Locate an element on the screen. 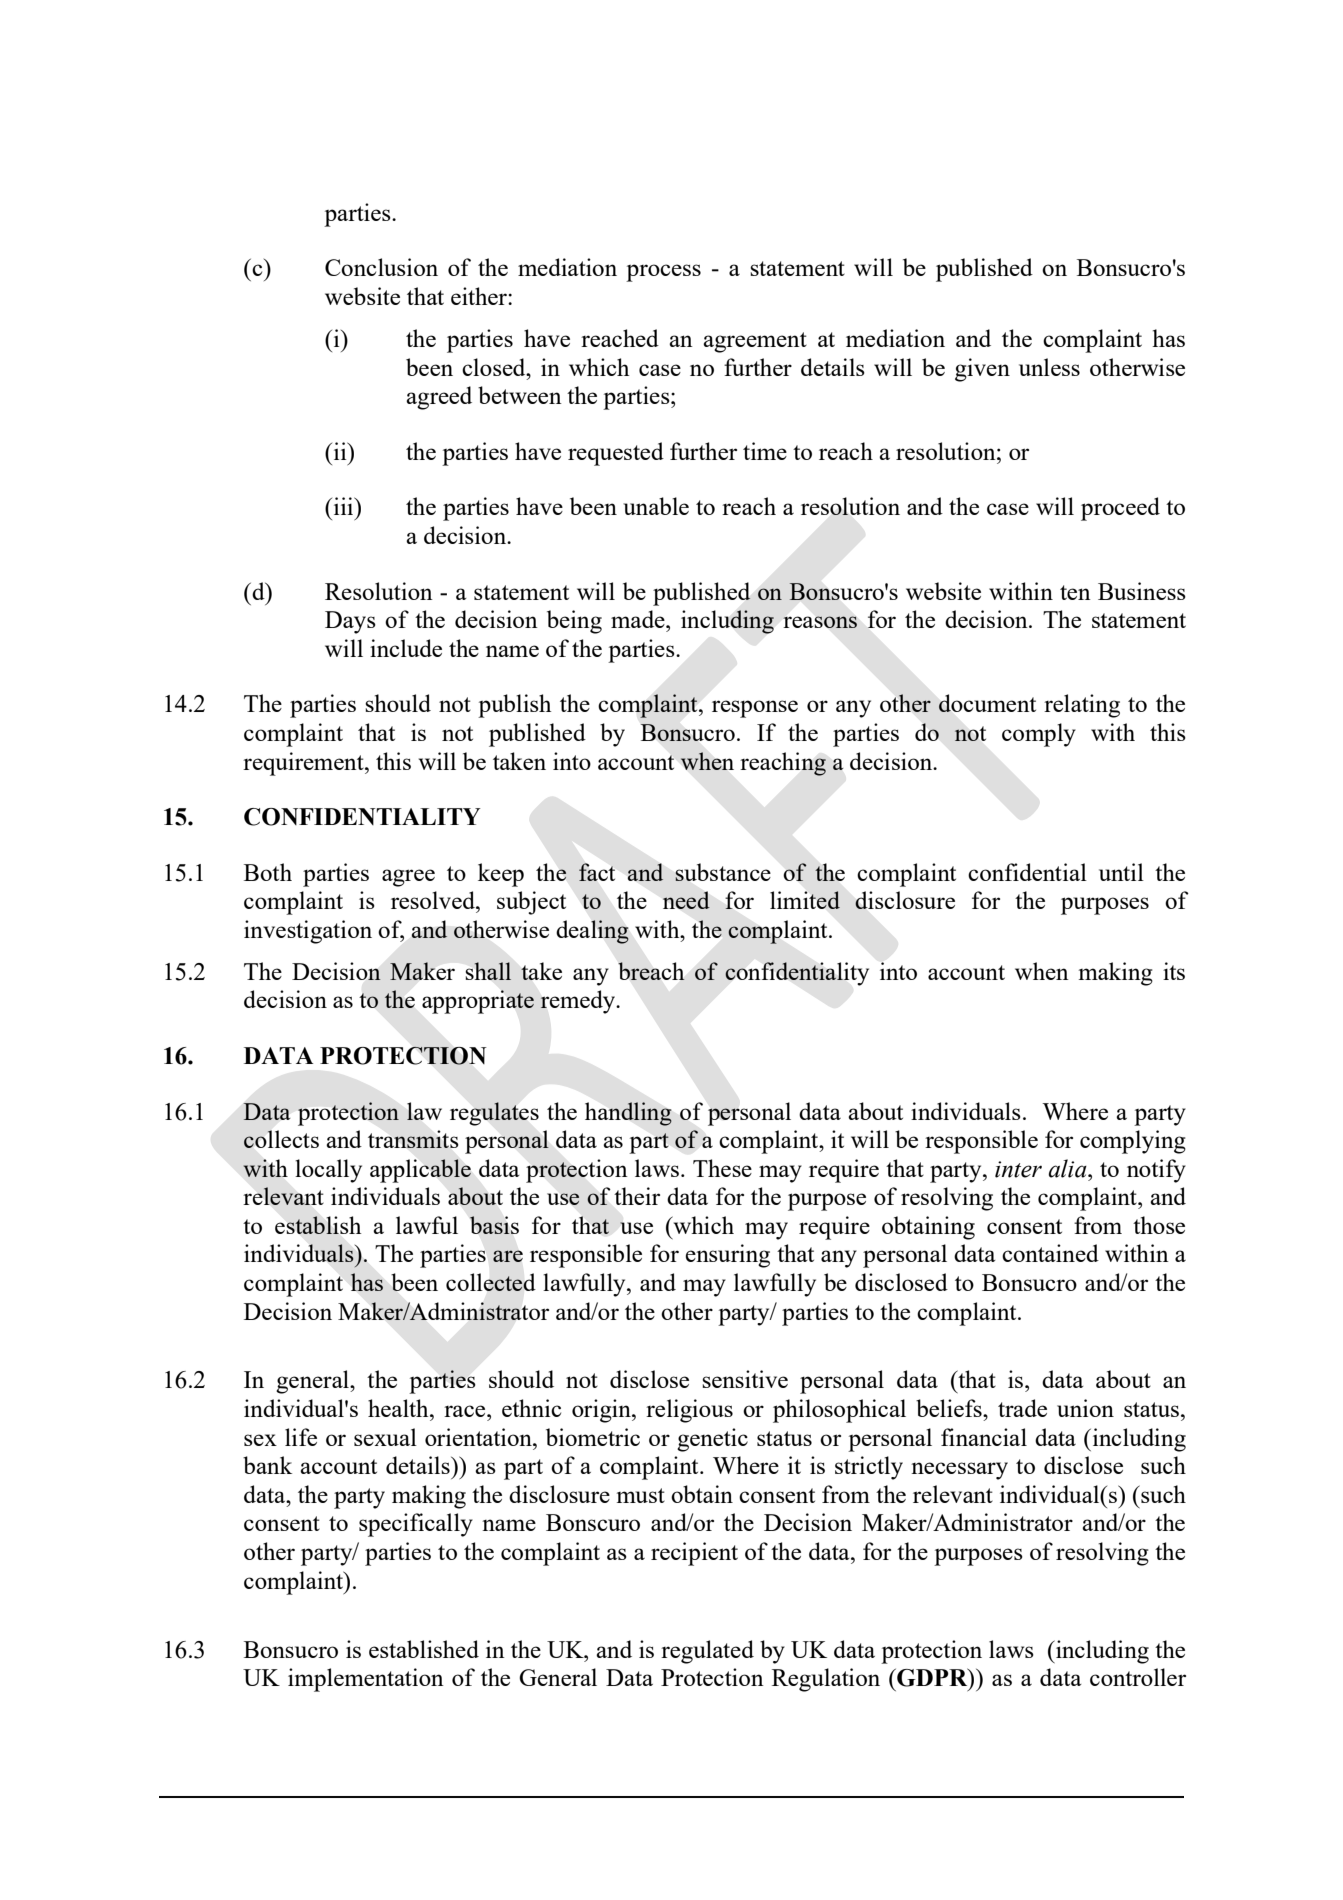 This screenshot has height=1900, width=1343. process is located at coordinates (663, 273).
